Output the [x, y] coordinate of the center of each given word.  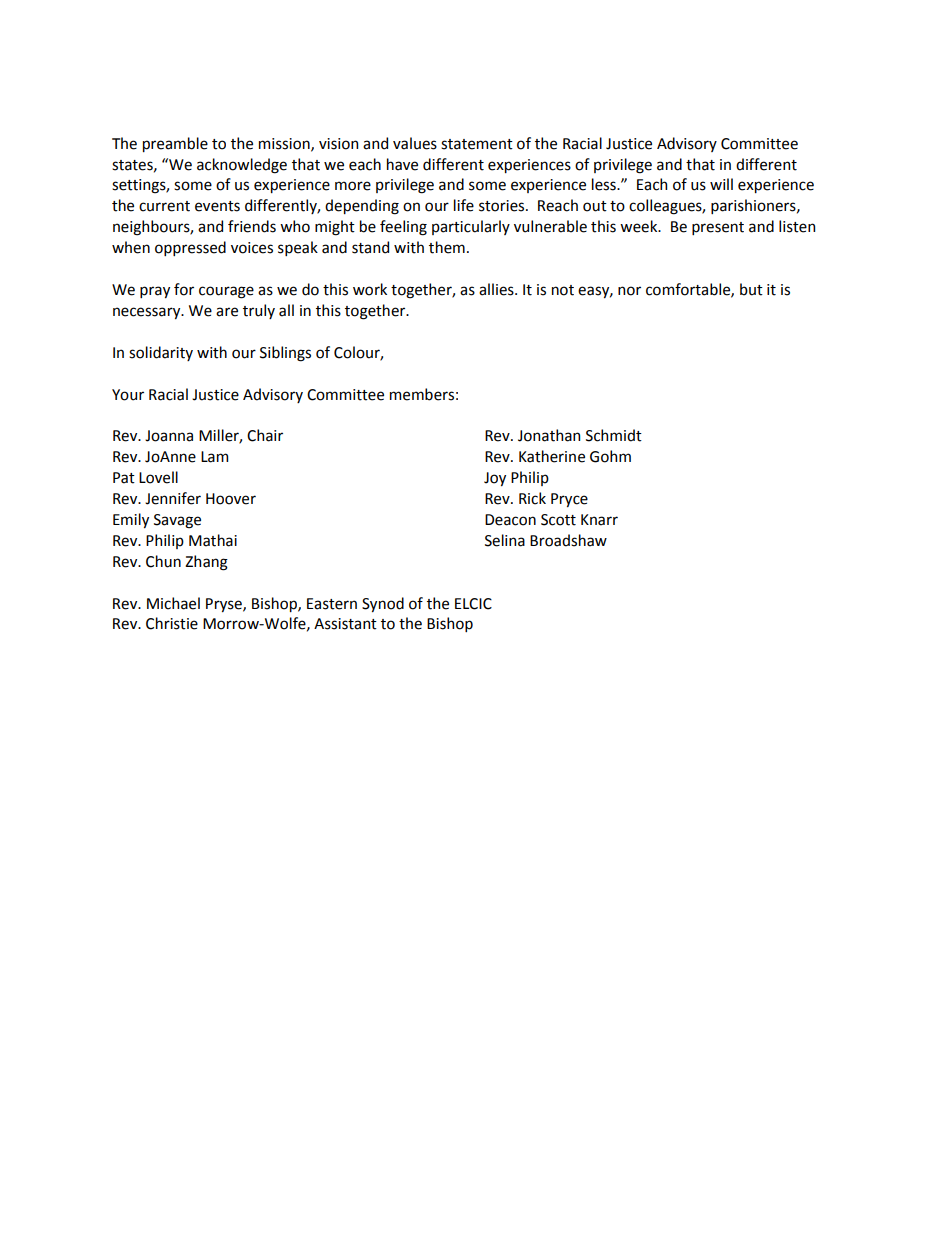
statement [477, 144]
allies [497, 289]
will [721, 184]
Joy [495, 479]
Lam [214, 457]
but [751, 289]
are [227, 312]
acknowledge [242, 166]
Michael [173, 603]
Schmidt [614, 435]
